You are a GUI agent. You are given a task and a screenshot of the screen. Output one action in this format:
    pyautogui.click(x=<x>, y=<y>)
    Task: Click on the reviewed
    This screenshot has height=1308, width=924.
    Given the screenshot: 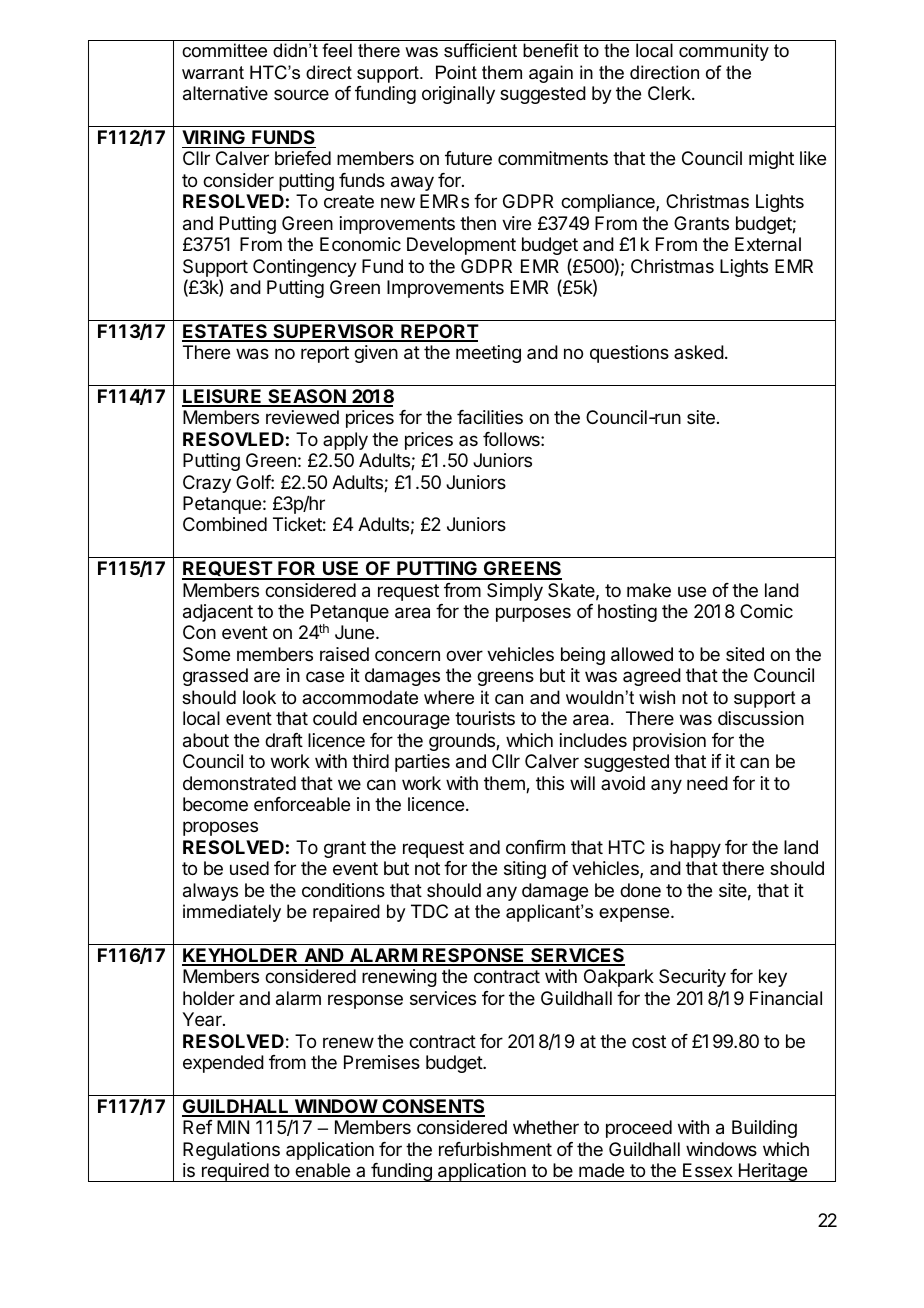 What is the action you would take?
    pyautogui.click(x=302, y=417)
